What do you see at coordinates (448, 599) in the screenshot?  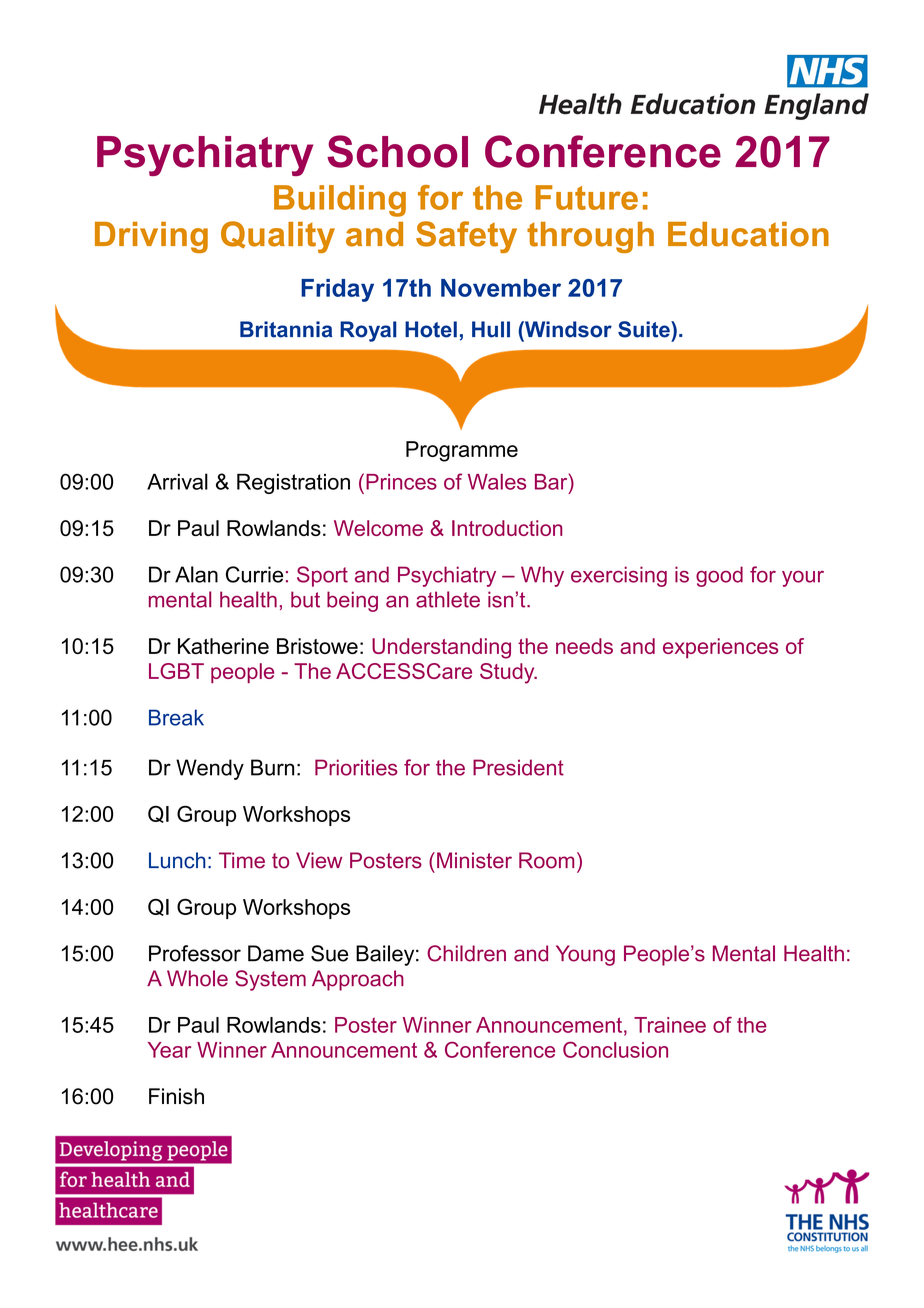 I see `athlete` at bounding box center [448, 599].
